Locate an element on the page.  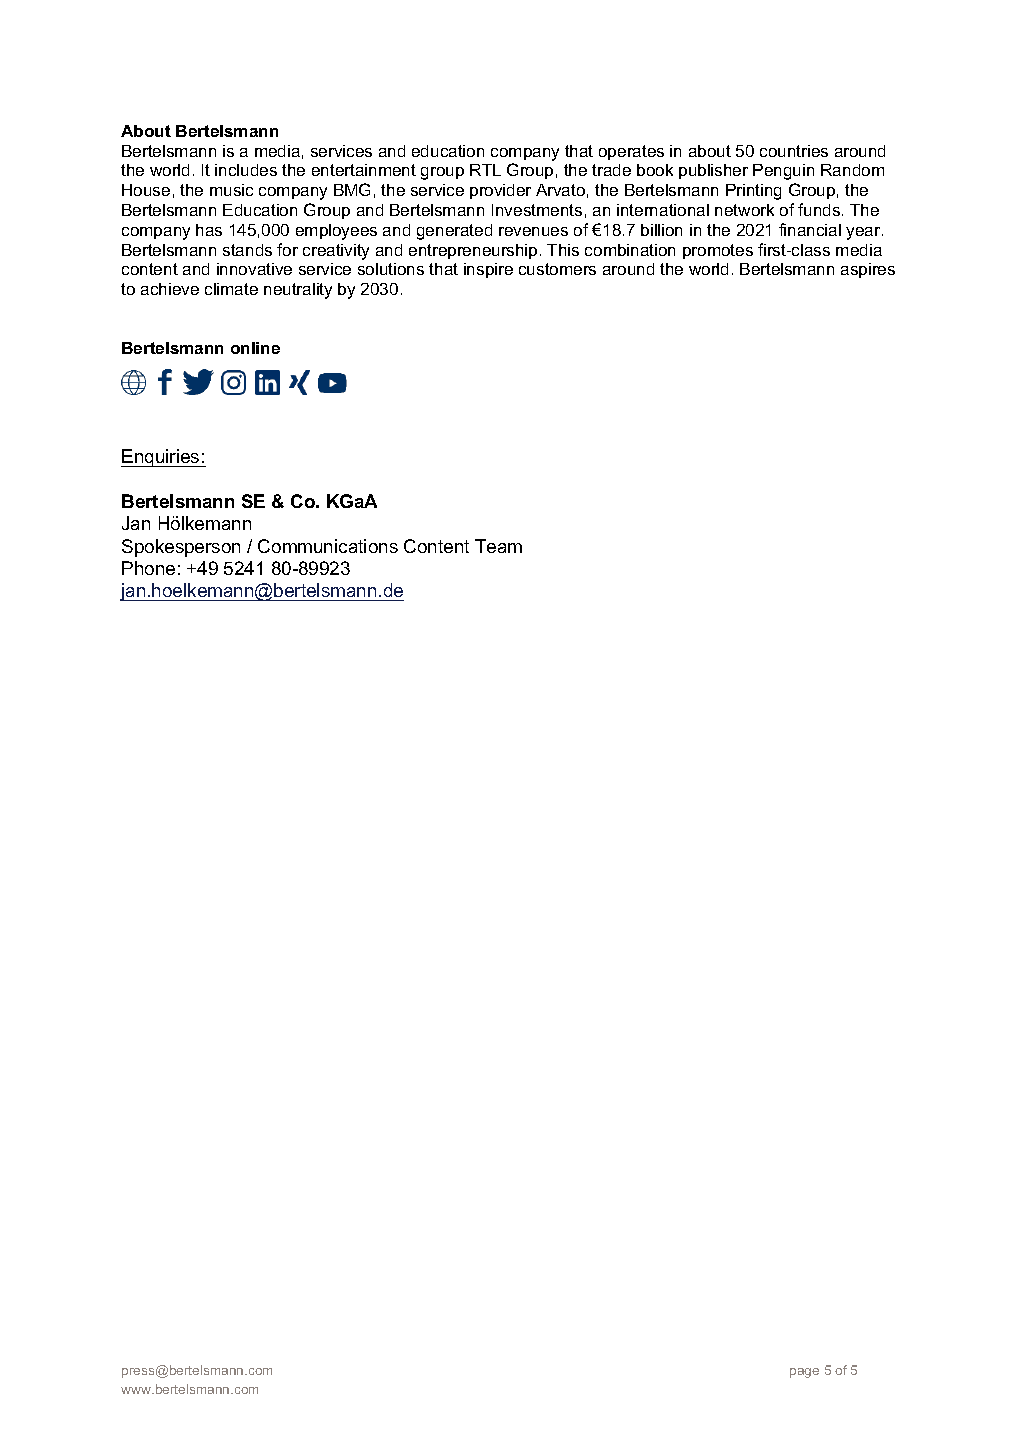
Printing is located at coordinates (753, 192).
